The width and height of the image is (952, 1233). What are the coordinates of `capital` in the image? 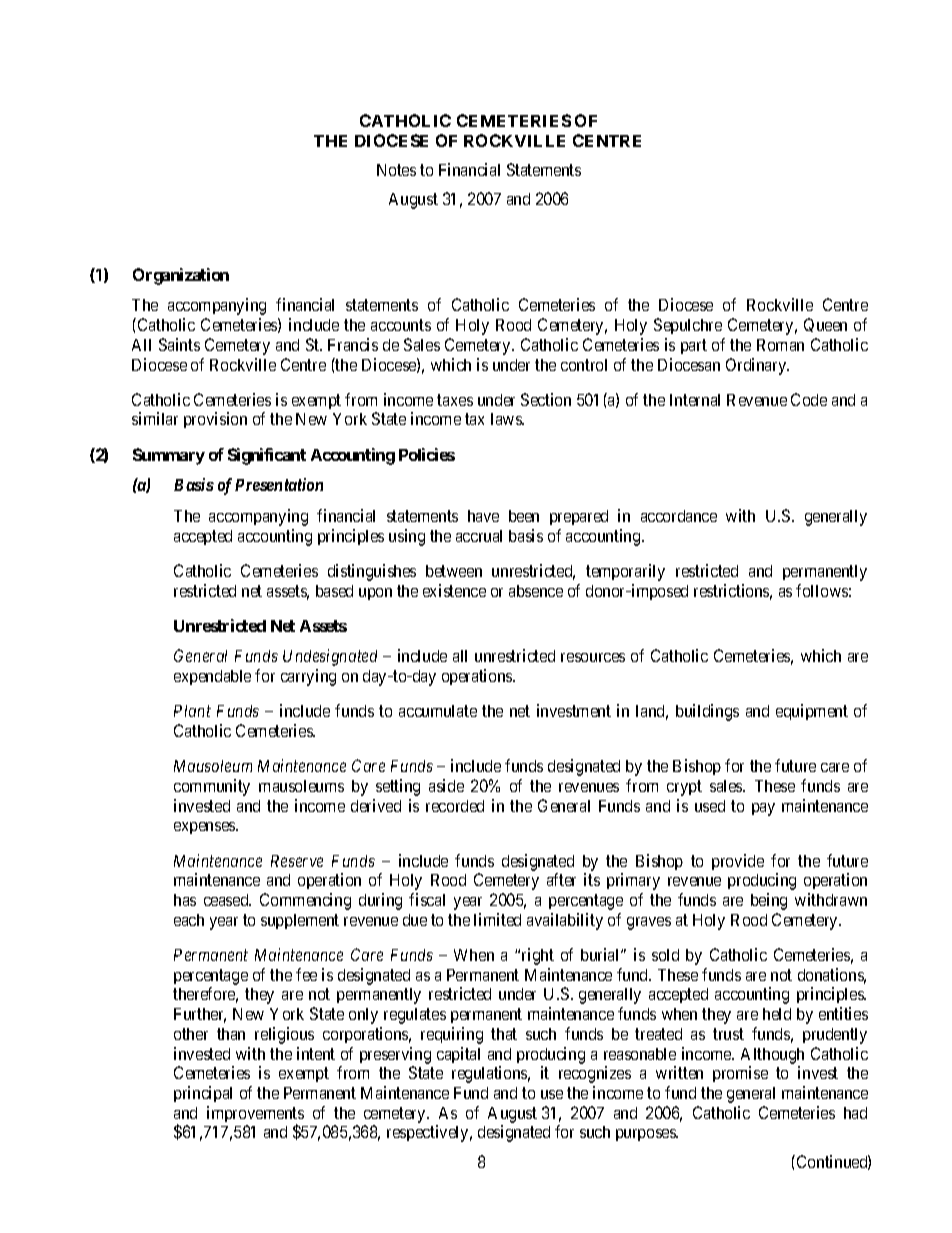 It's located at (458, 1055).
